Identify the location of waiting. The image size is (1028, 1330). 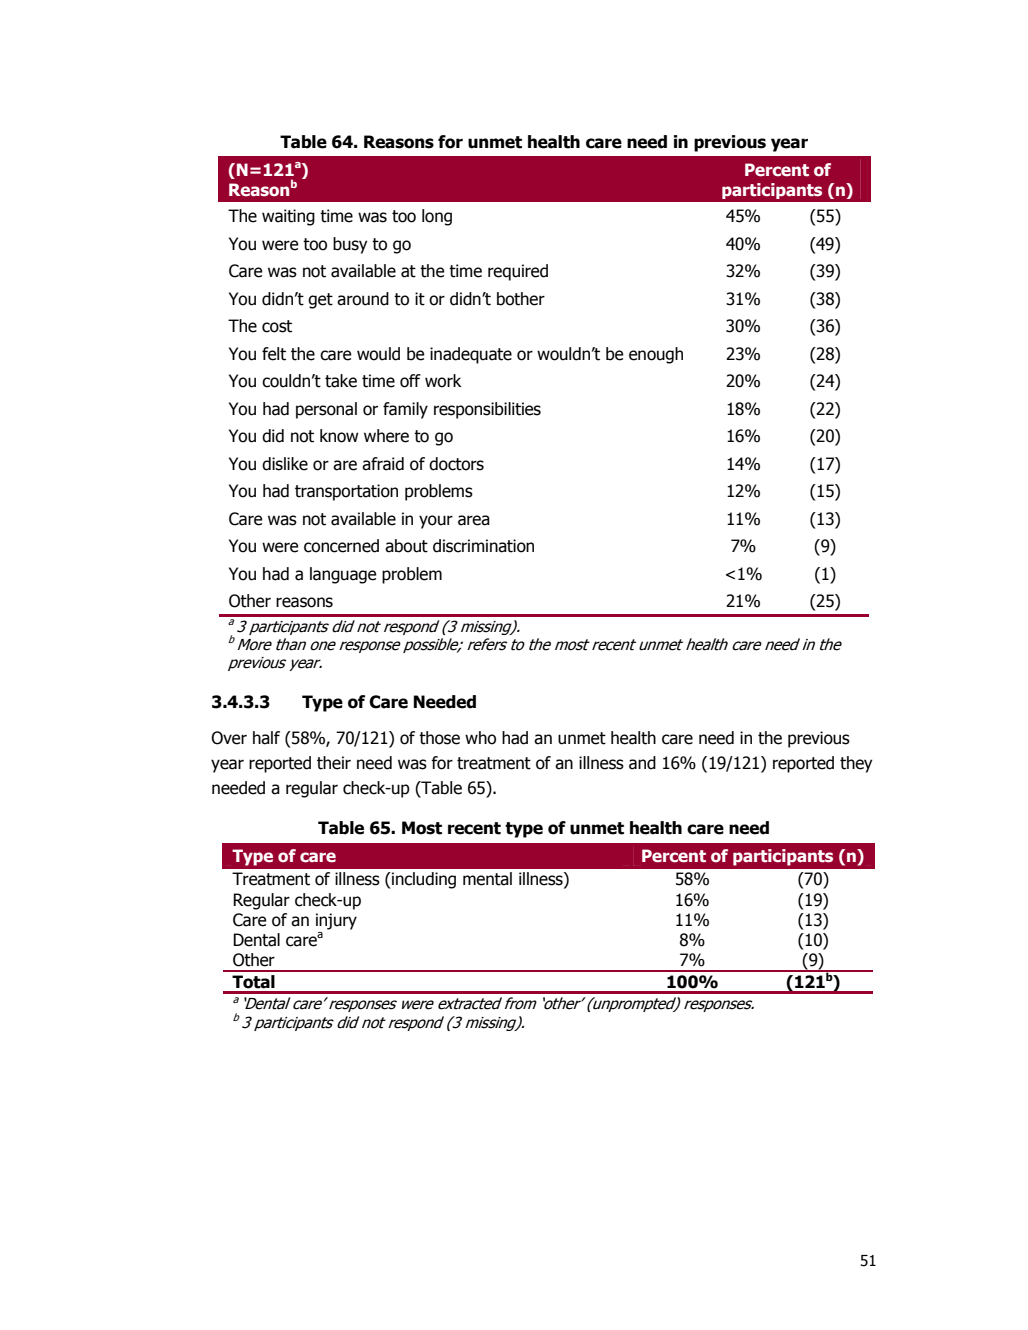
(288, 217).
